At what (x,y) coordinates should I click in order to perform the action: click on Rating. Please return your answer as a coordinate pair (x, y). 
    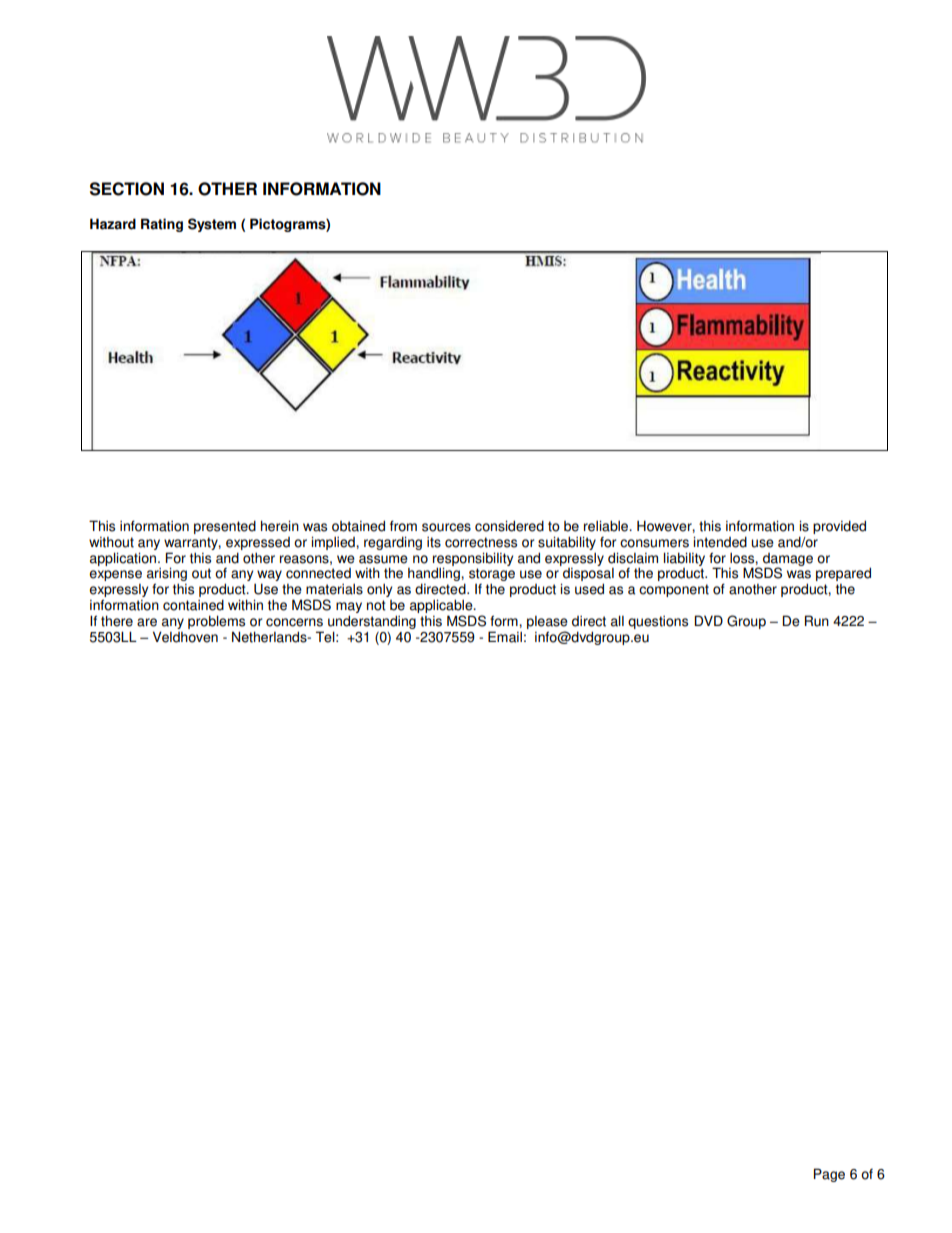
    Looking at the image, I should click on (162, 225).
